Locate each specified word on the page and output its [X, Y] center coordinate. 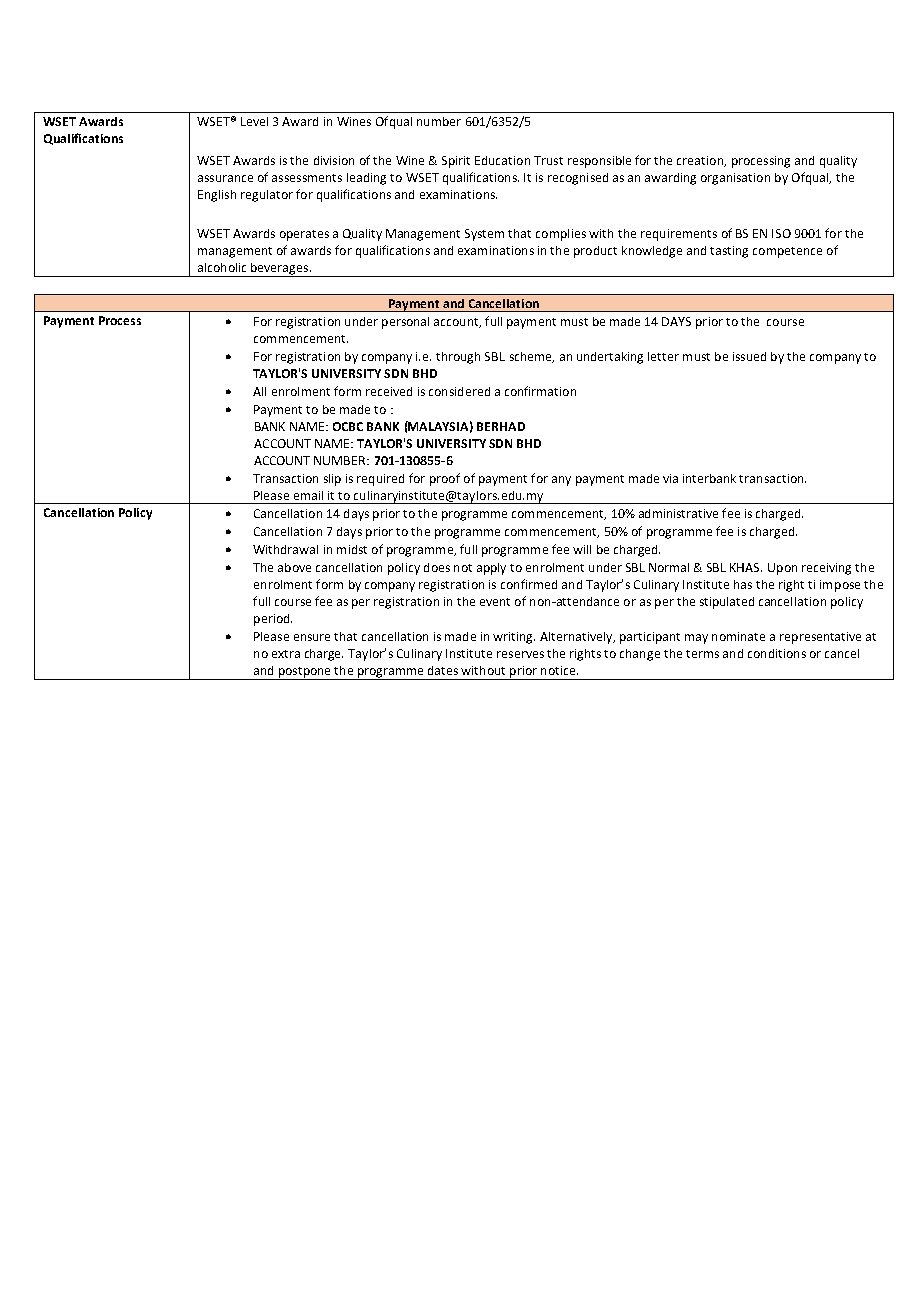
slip [332, 480]
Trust [548, 160]
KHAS [746, 567]
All [259, 391]
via [670, 478]
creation [701, 161]
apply [491, 569]
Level [254, 121]
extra [286, 654]
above [294, 567]
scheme [532, 357]
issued [749, 356]
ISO [781, 233]
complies [561, 235]
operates [304, 235]
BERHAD [501, 426]
